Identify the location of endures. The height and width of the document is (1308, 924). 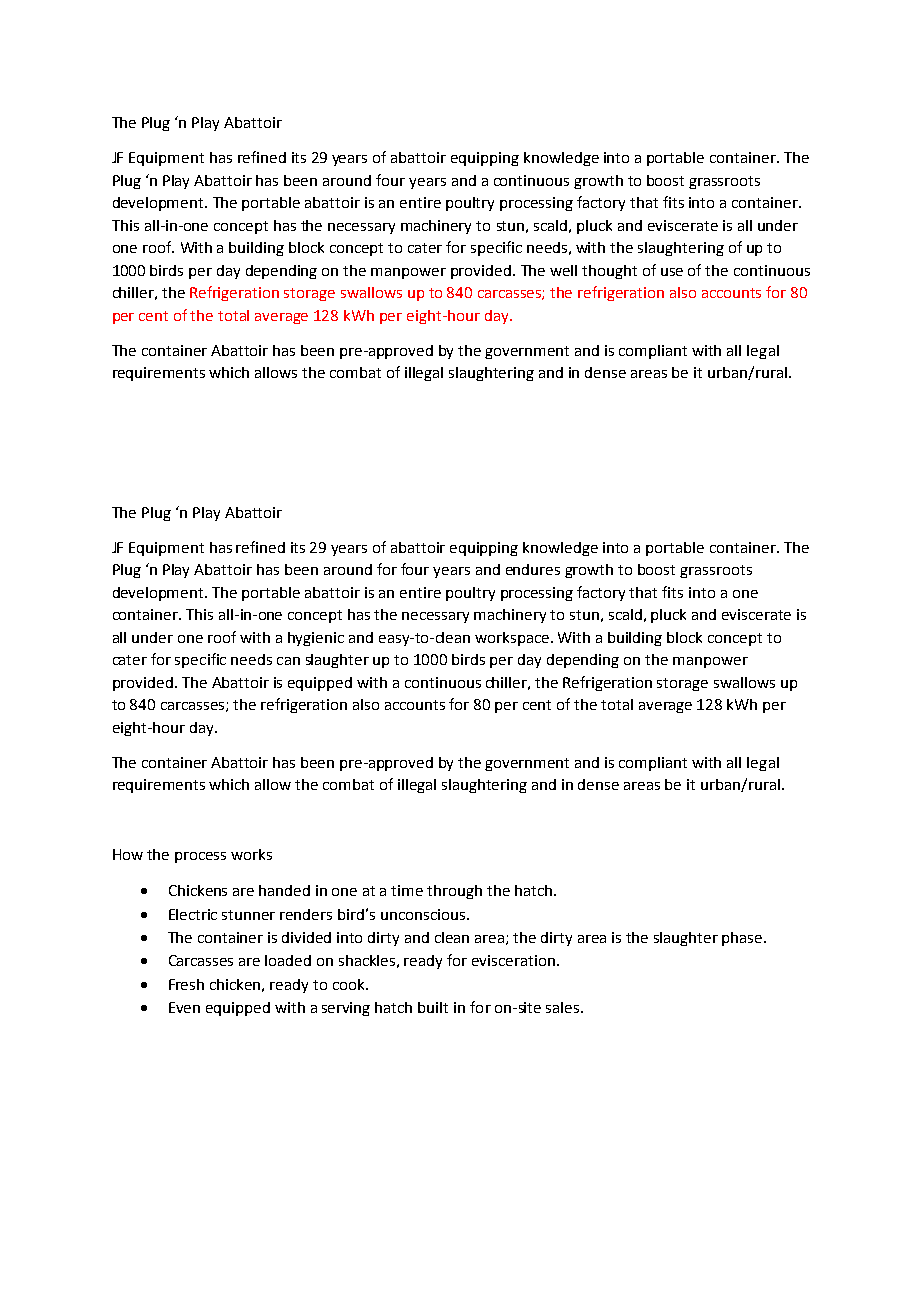
(533, 569).
